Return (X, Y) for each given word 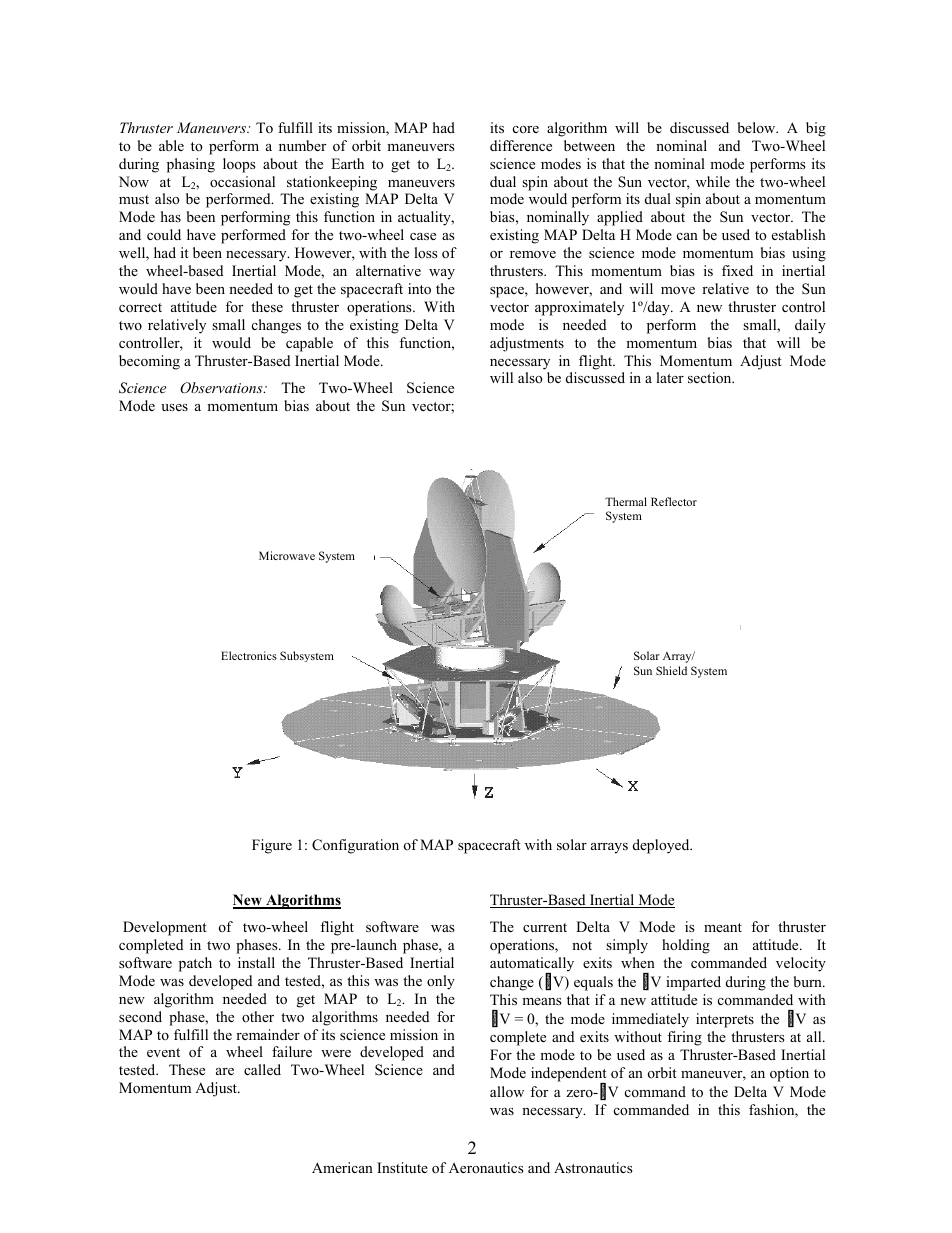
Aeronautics (486, 1167)
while (713, 181)
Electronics (249, 655)
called (262, 1069)
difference (521, 145)
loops (239, 165)
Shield (671, 670)
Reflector (674, 501)
